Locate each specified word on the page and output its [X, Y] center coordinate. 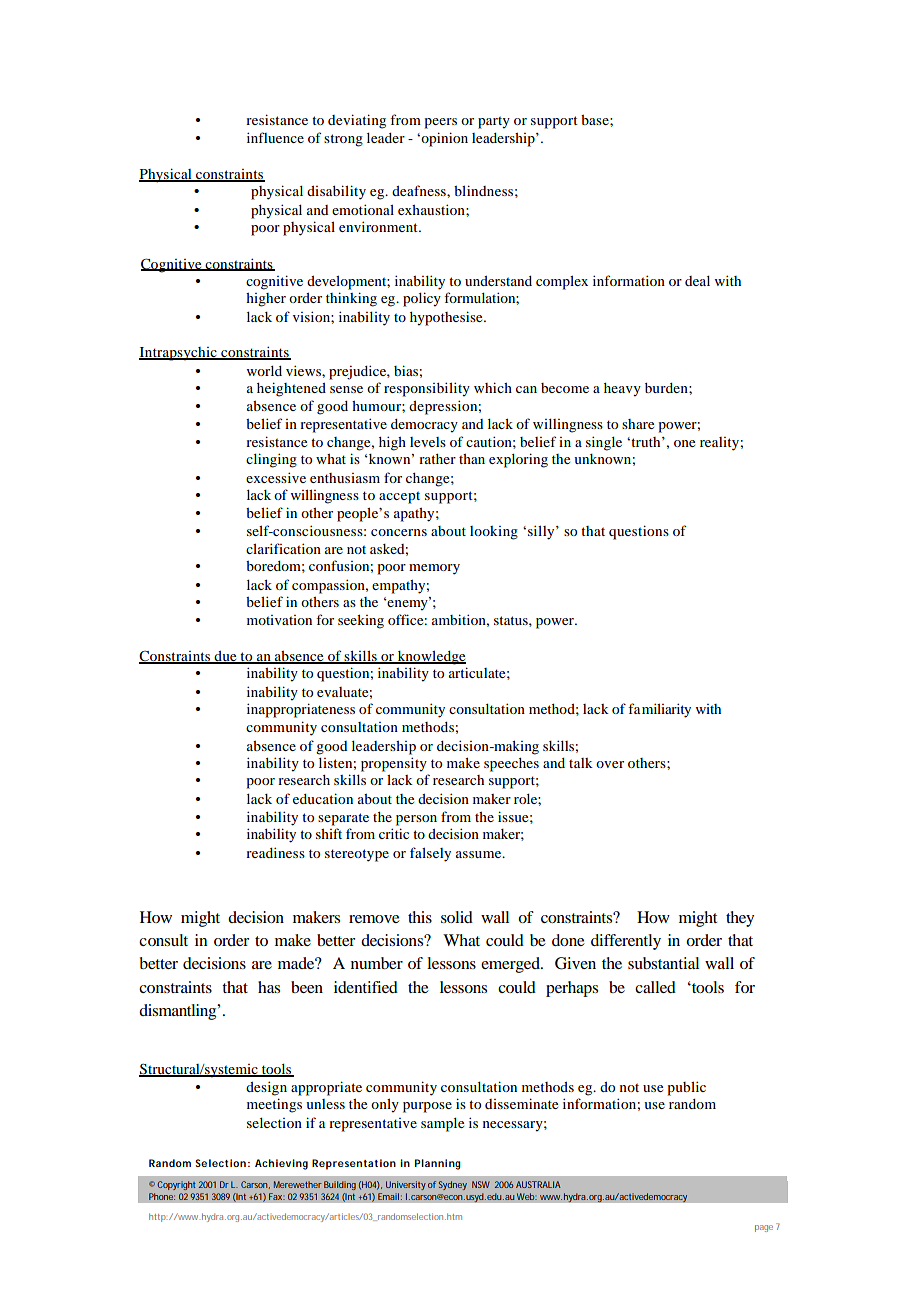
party [494, 123]
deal [697, 281]
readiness [275, 852]
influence [275, 137]
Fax [277, 1196]
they [740, 919]
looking [494, 533]
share [638, 424]
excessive [276, 477]
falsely [430, 854]
